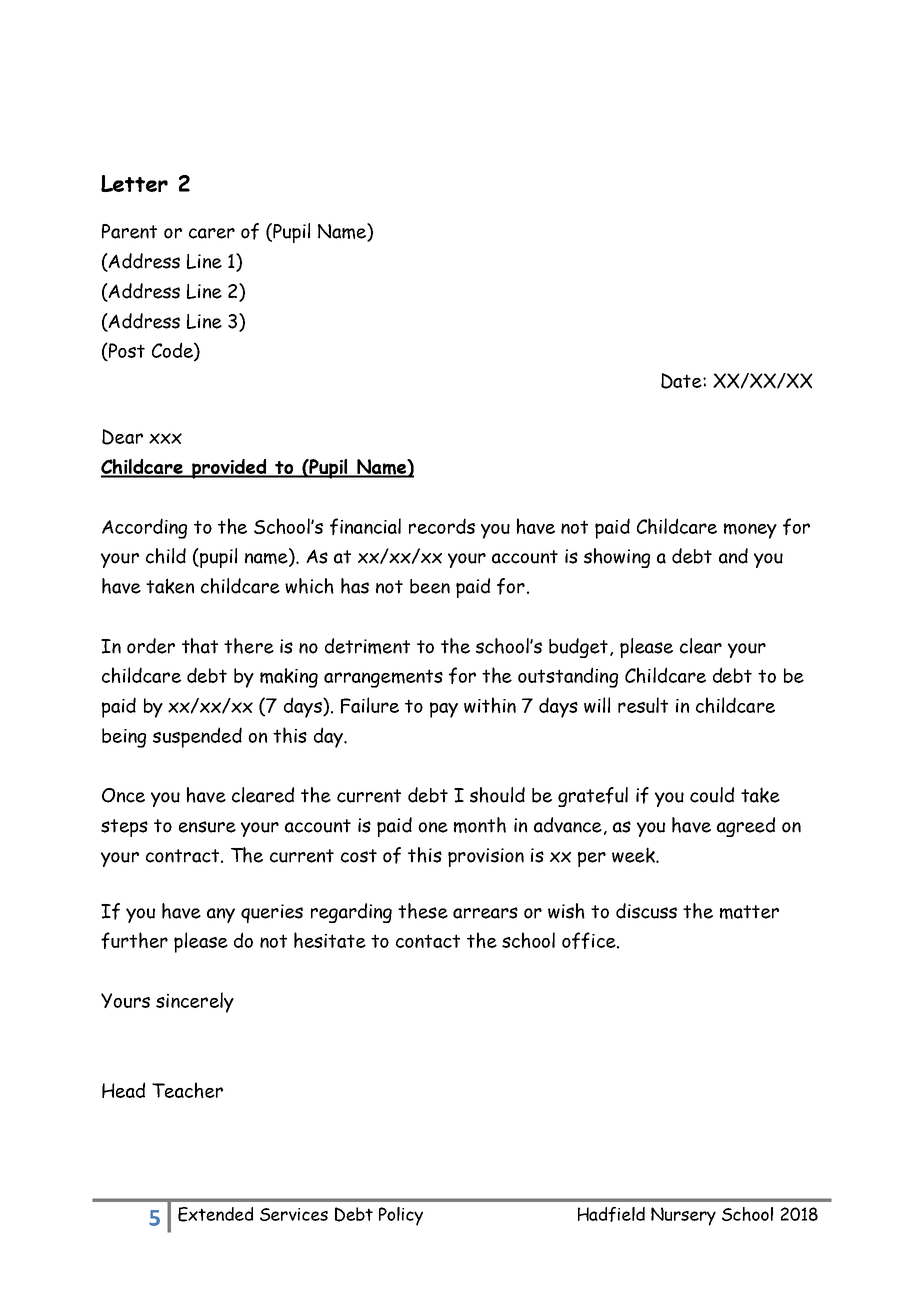 The height and width of the image is (1308, 924). Describe the element at coordinates (182, 856) in the image. I see `contract` at that location.
